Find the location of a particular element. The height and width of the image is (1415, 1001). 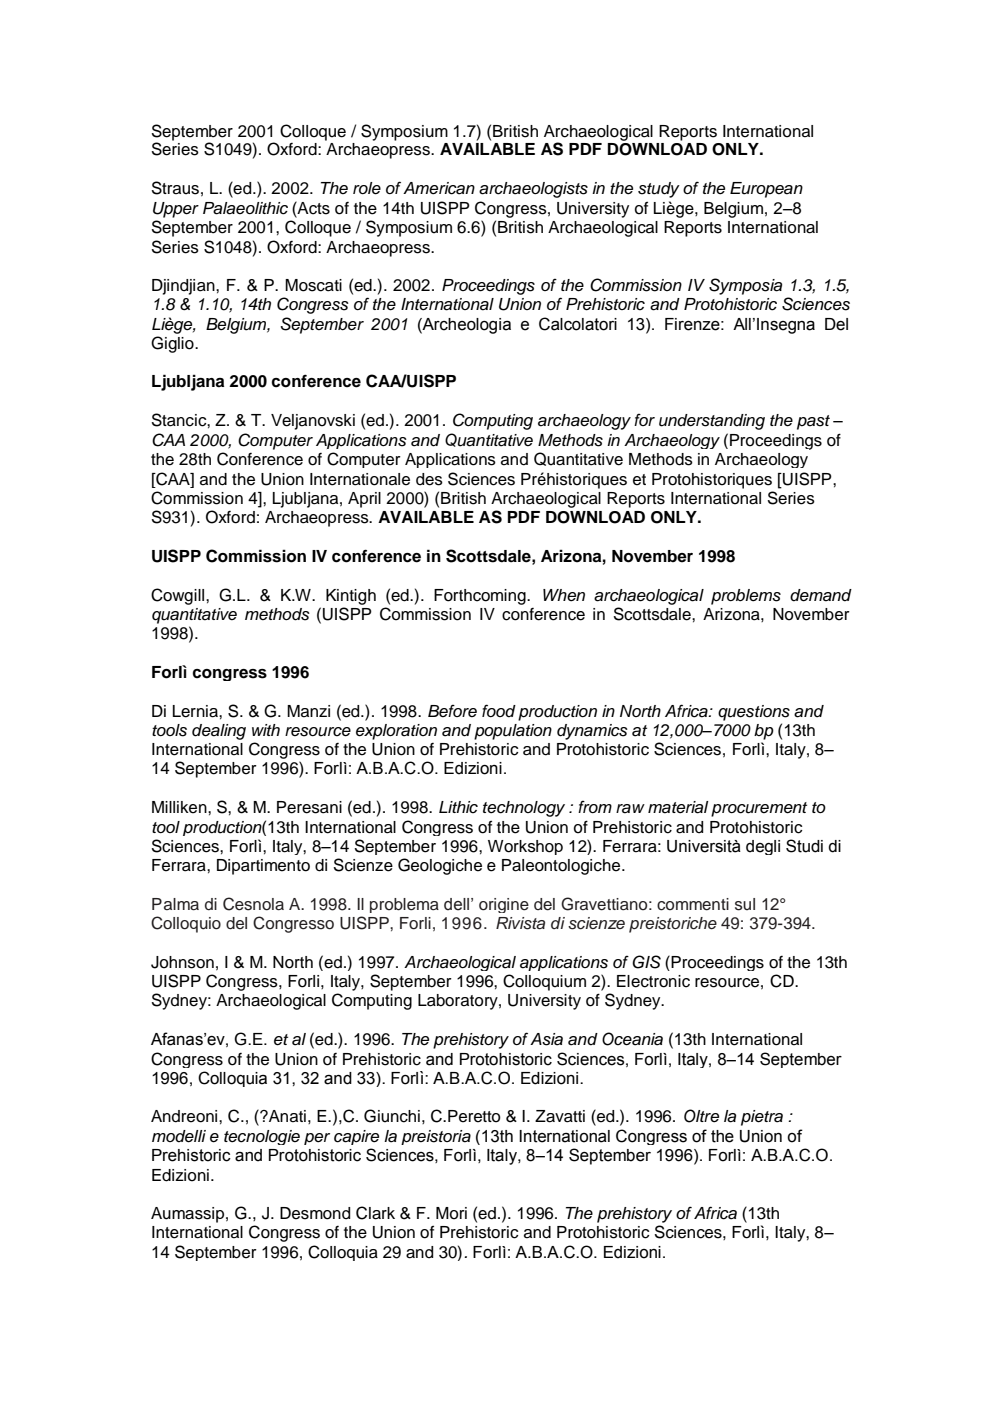

Workshop is located at coordinates (525, 847).
